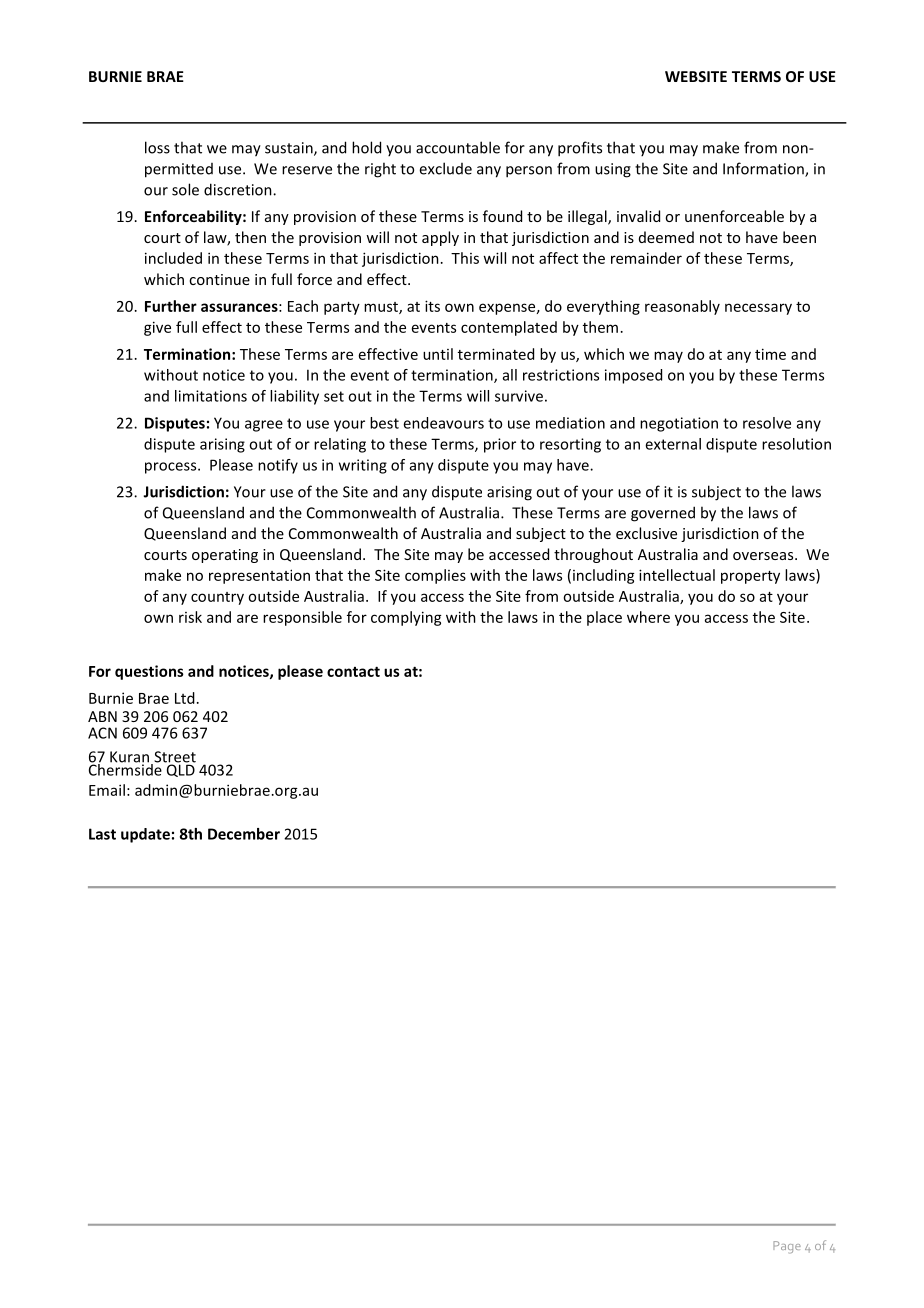 The height and width of the document is (1308, 924). Describe the element at coordinates (145, 835) in the document. I see `update` at that location.
